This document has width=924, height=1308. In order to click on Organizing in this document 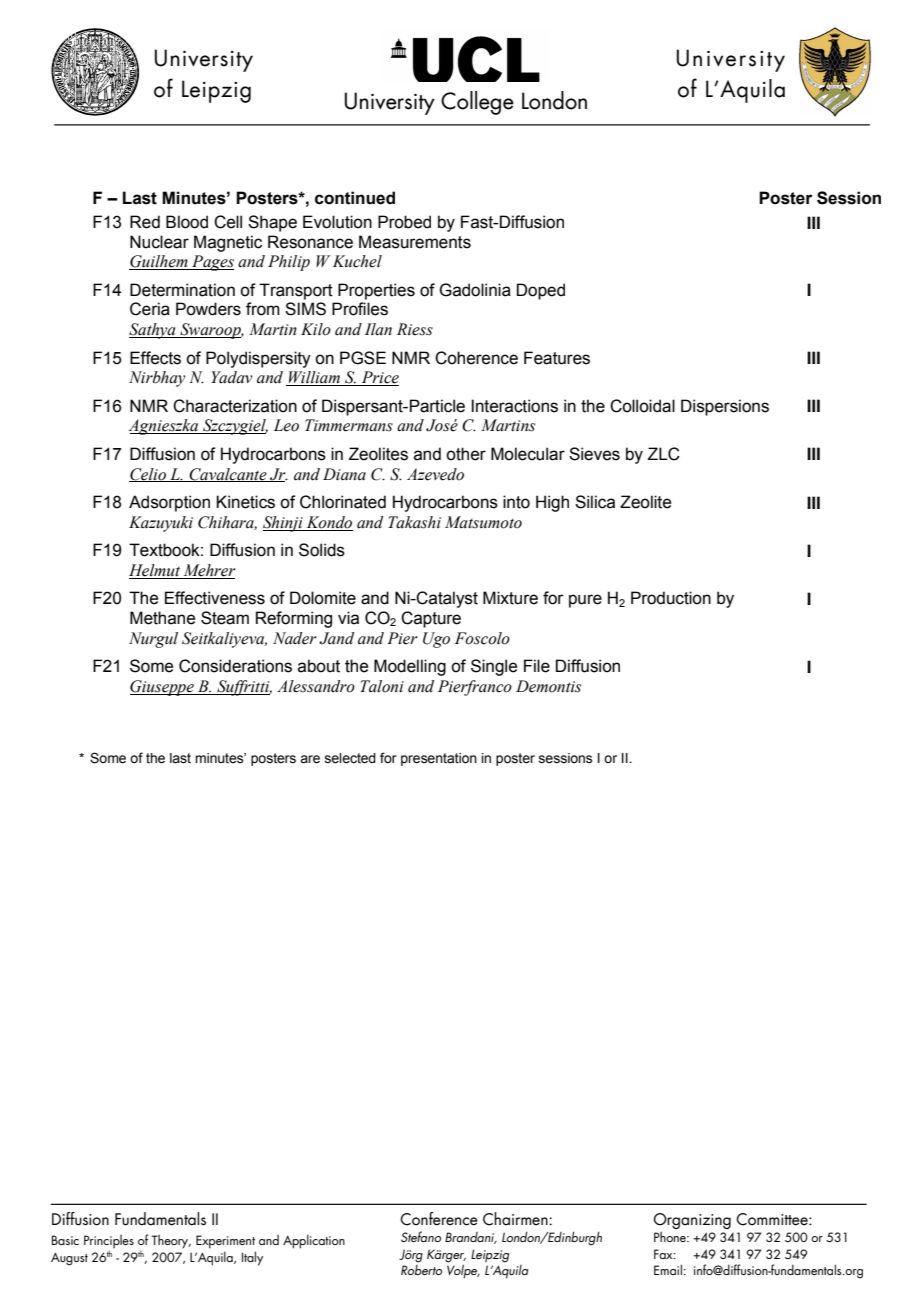, I will do `click(692, 1221)`.
